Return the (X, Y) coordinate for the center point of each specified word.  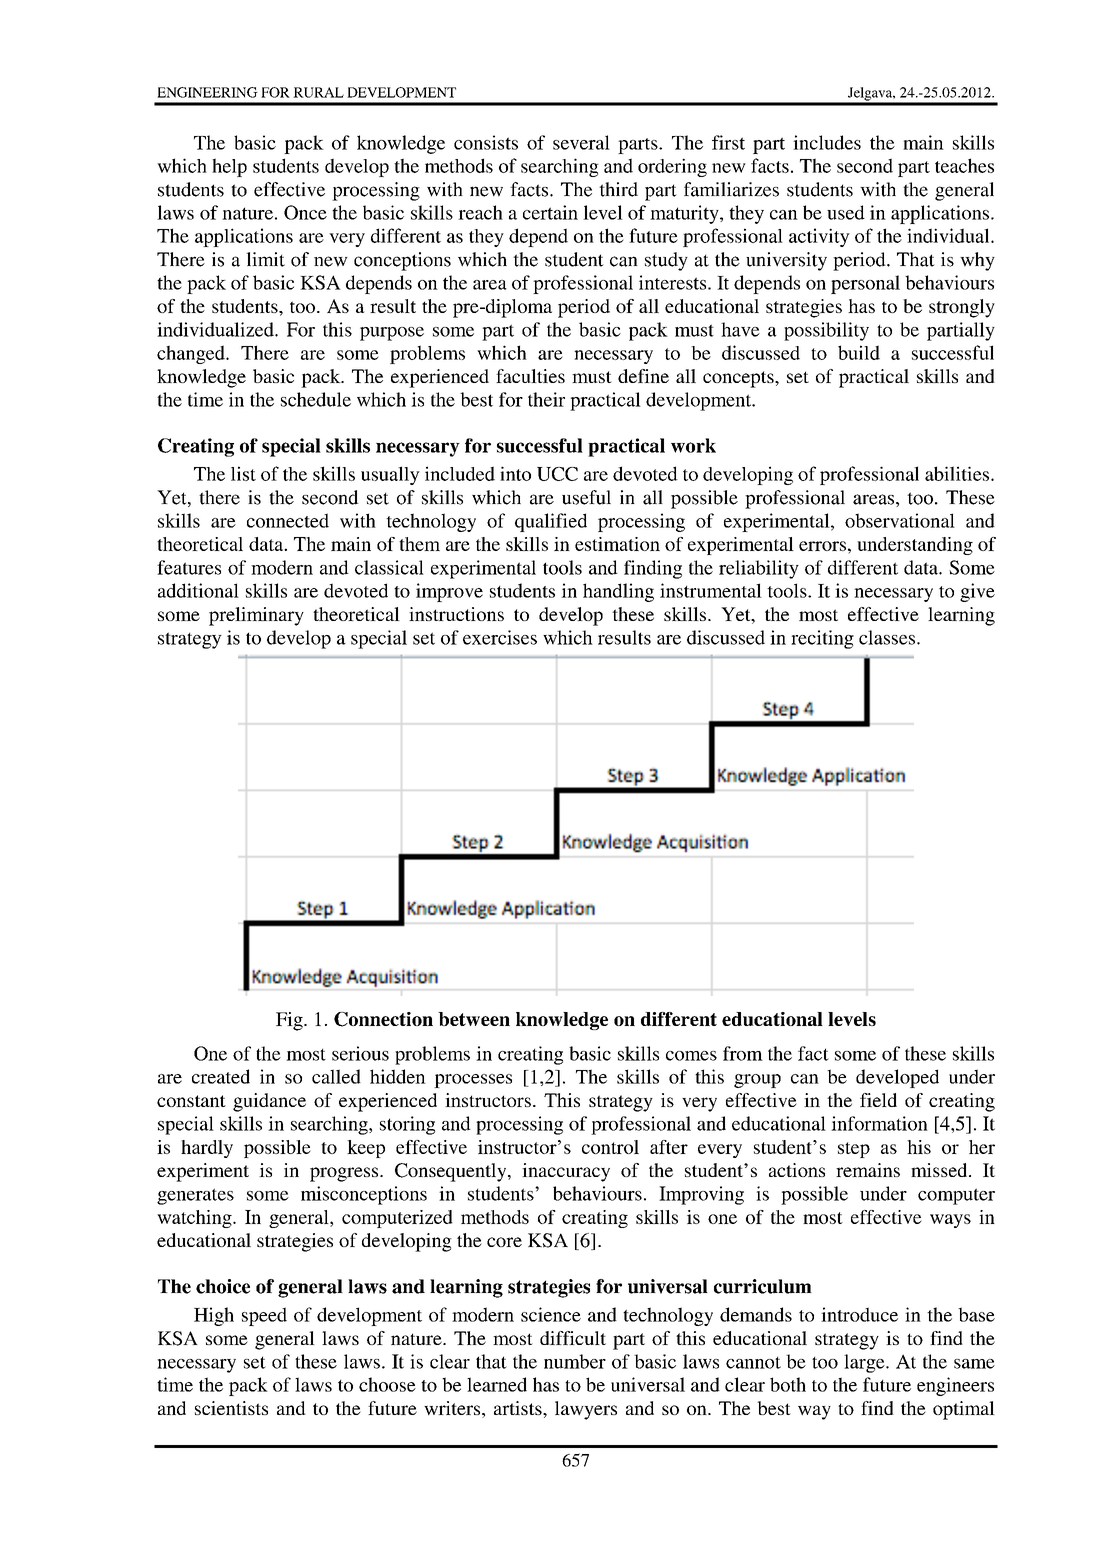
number (575, 1361)
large (865, 1363)
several (581, 142)
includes (827, 142)
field (878, 1100)
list (243, 473)
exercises (500, 637)
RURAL (318, 92)
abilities (957, 473)
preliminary (256, 616)
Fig (290, 1021)
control (610, 1147)
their (546, 399)
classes (887, 637)
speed (264, 1316)
